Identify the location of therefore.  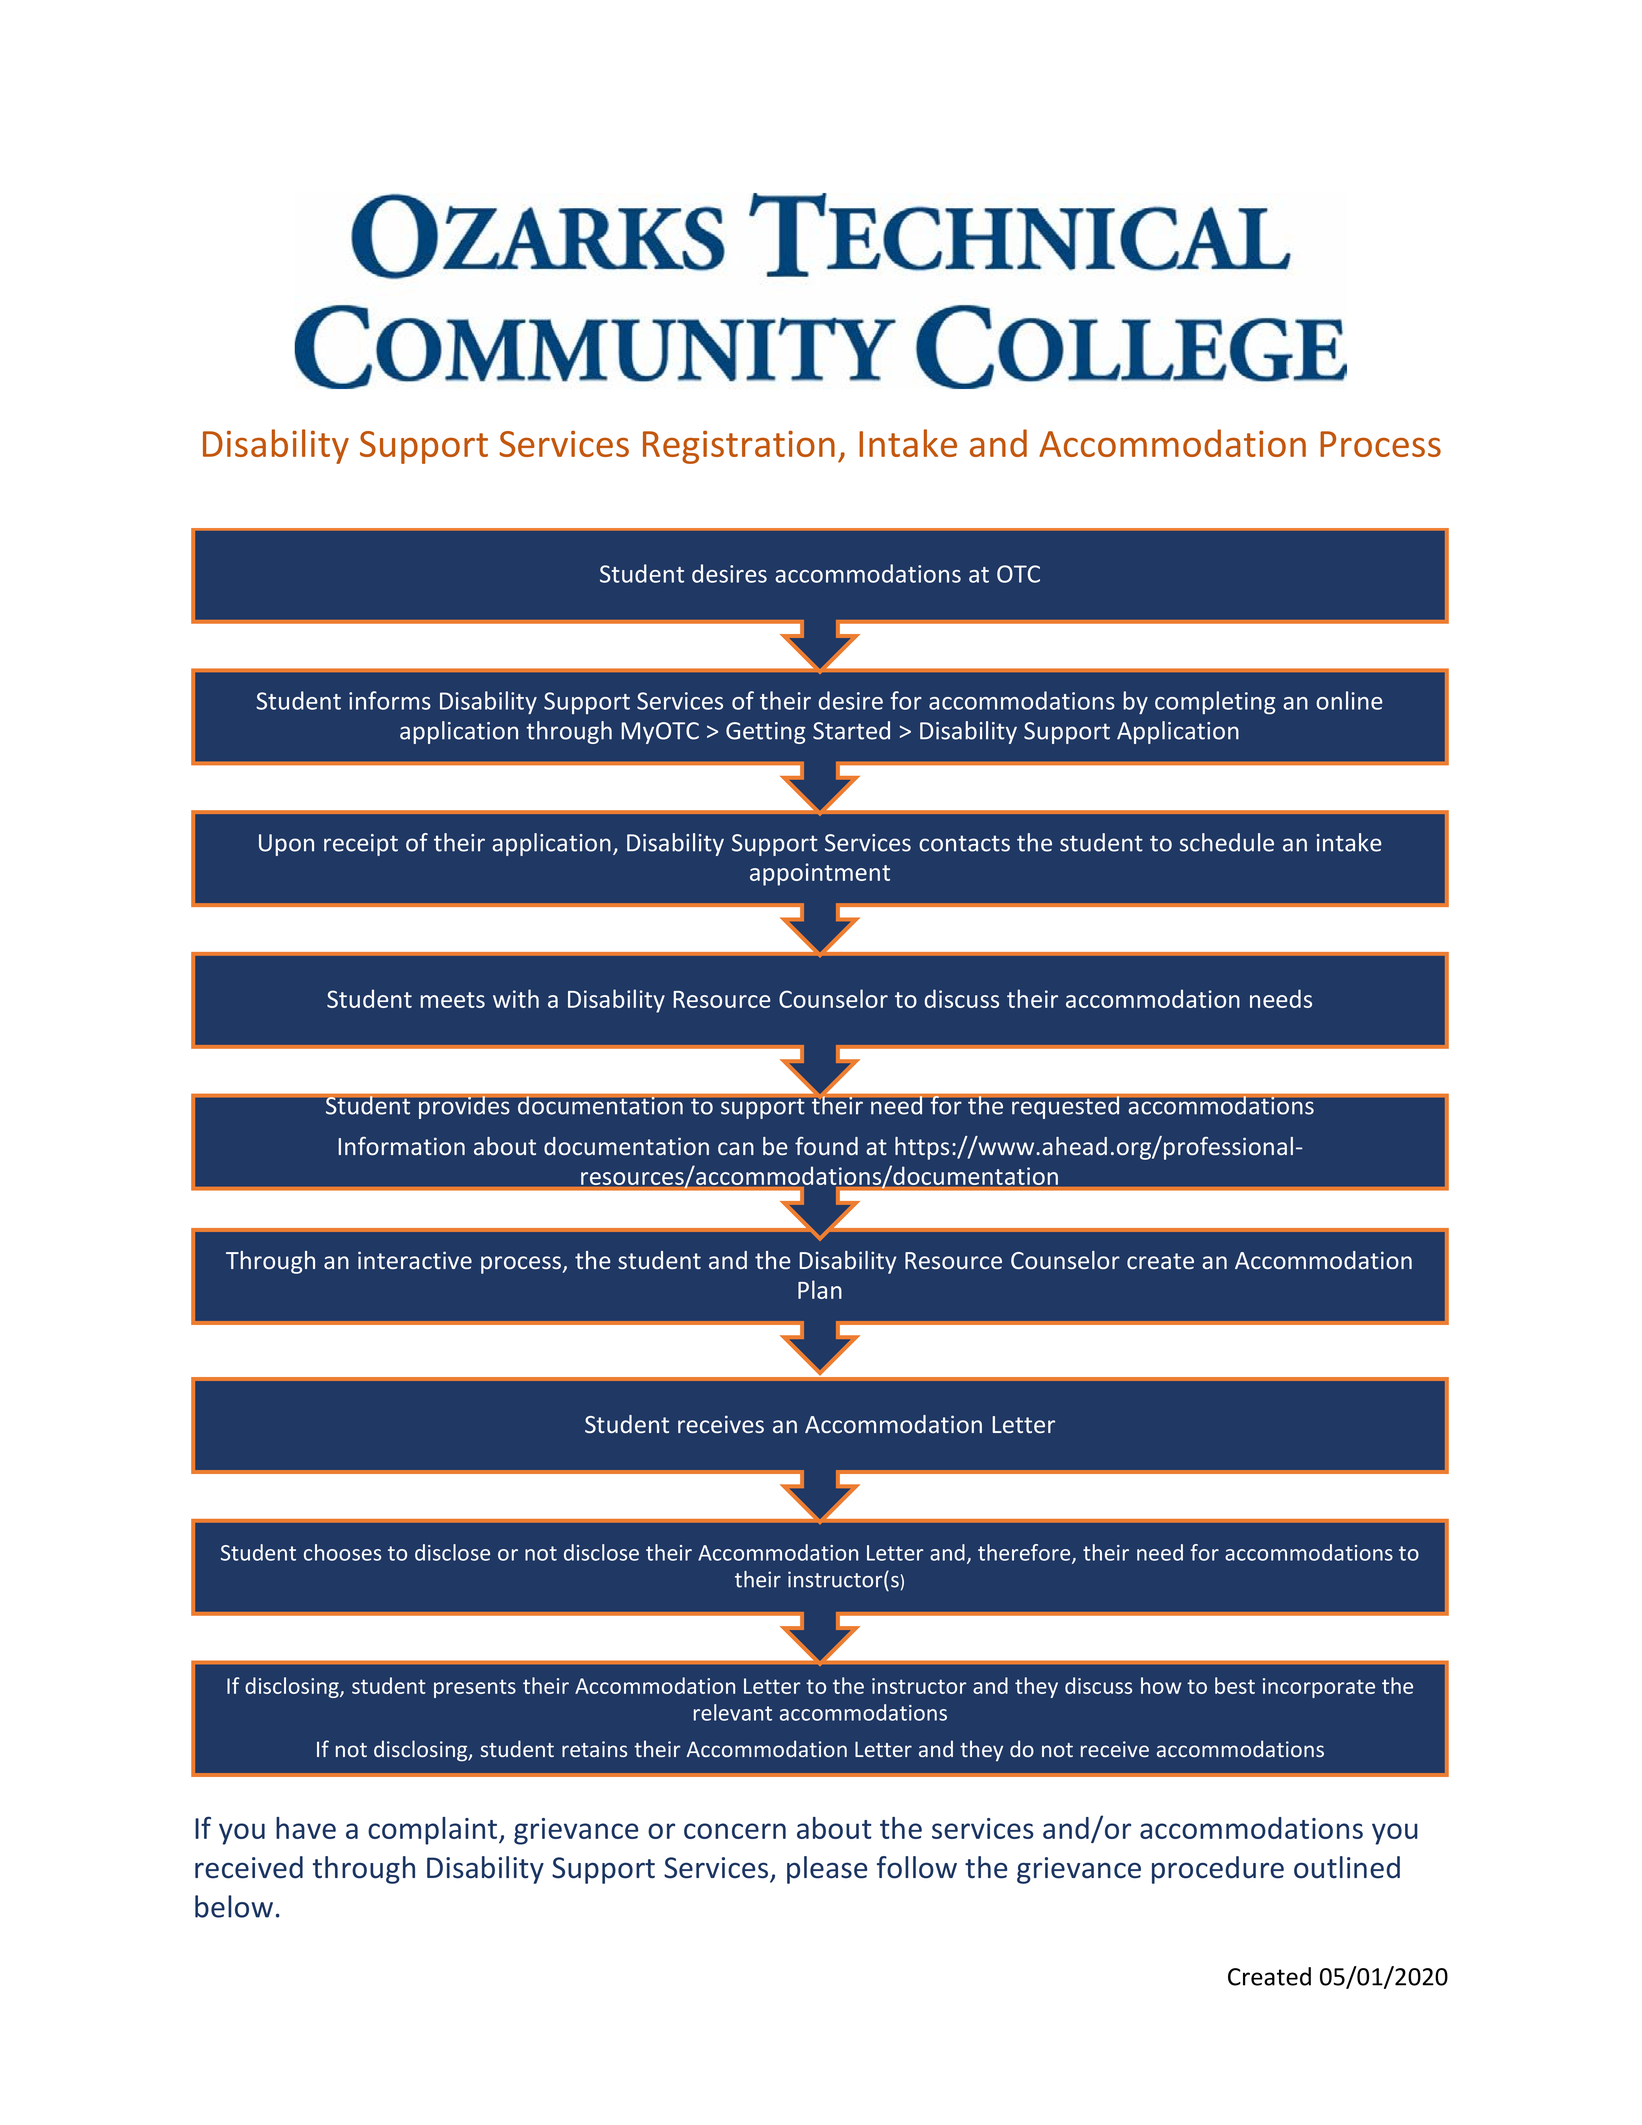
(1025, 1553).
